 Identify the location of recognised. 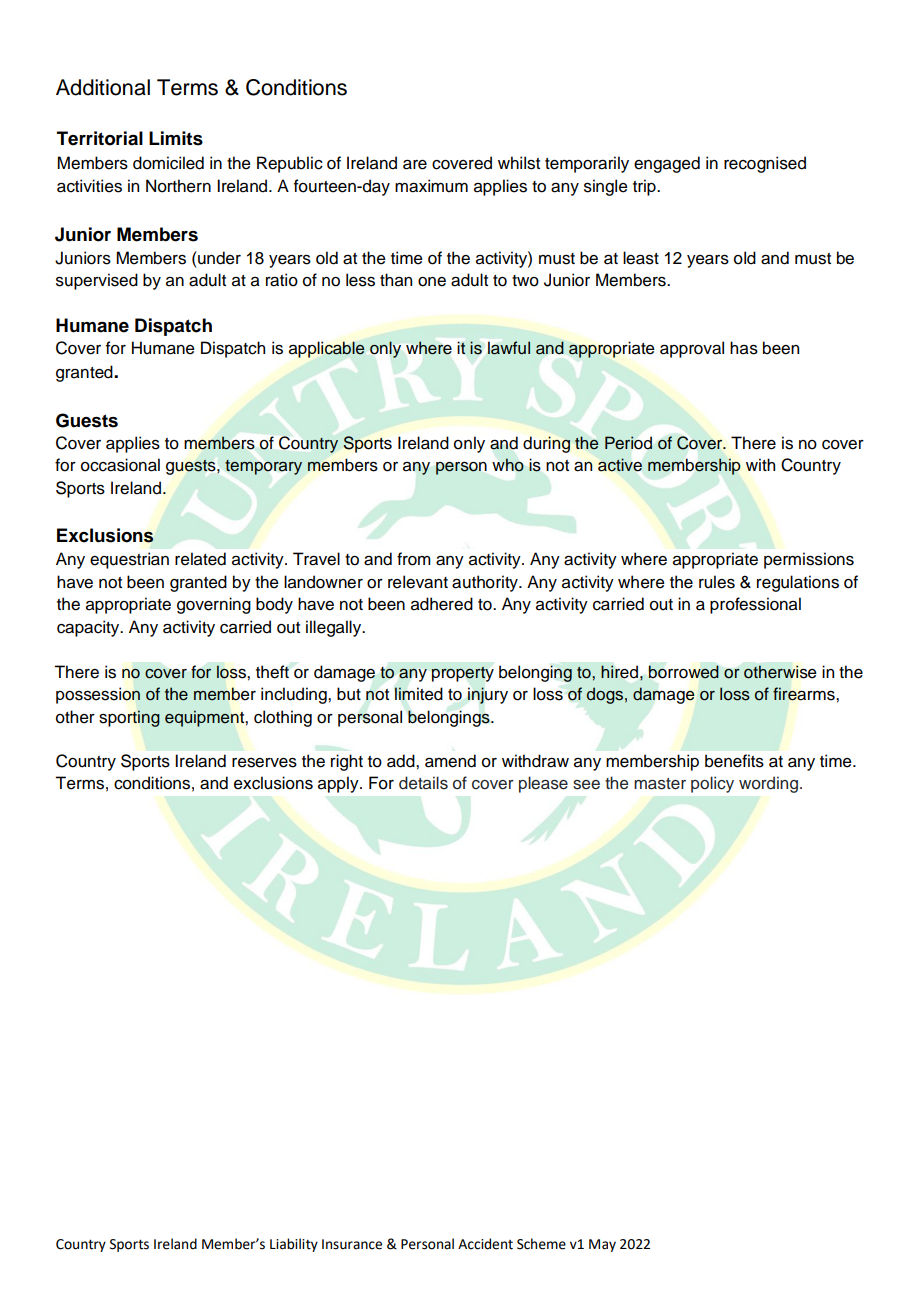
(765, 164).
